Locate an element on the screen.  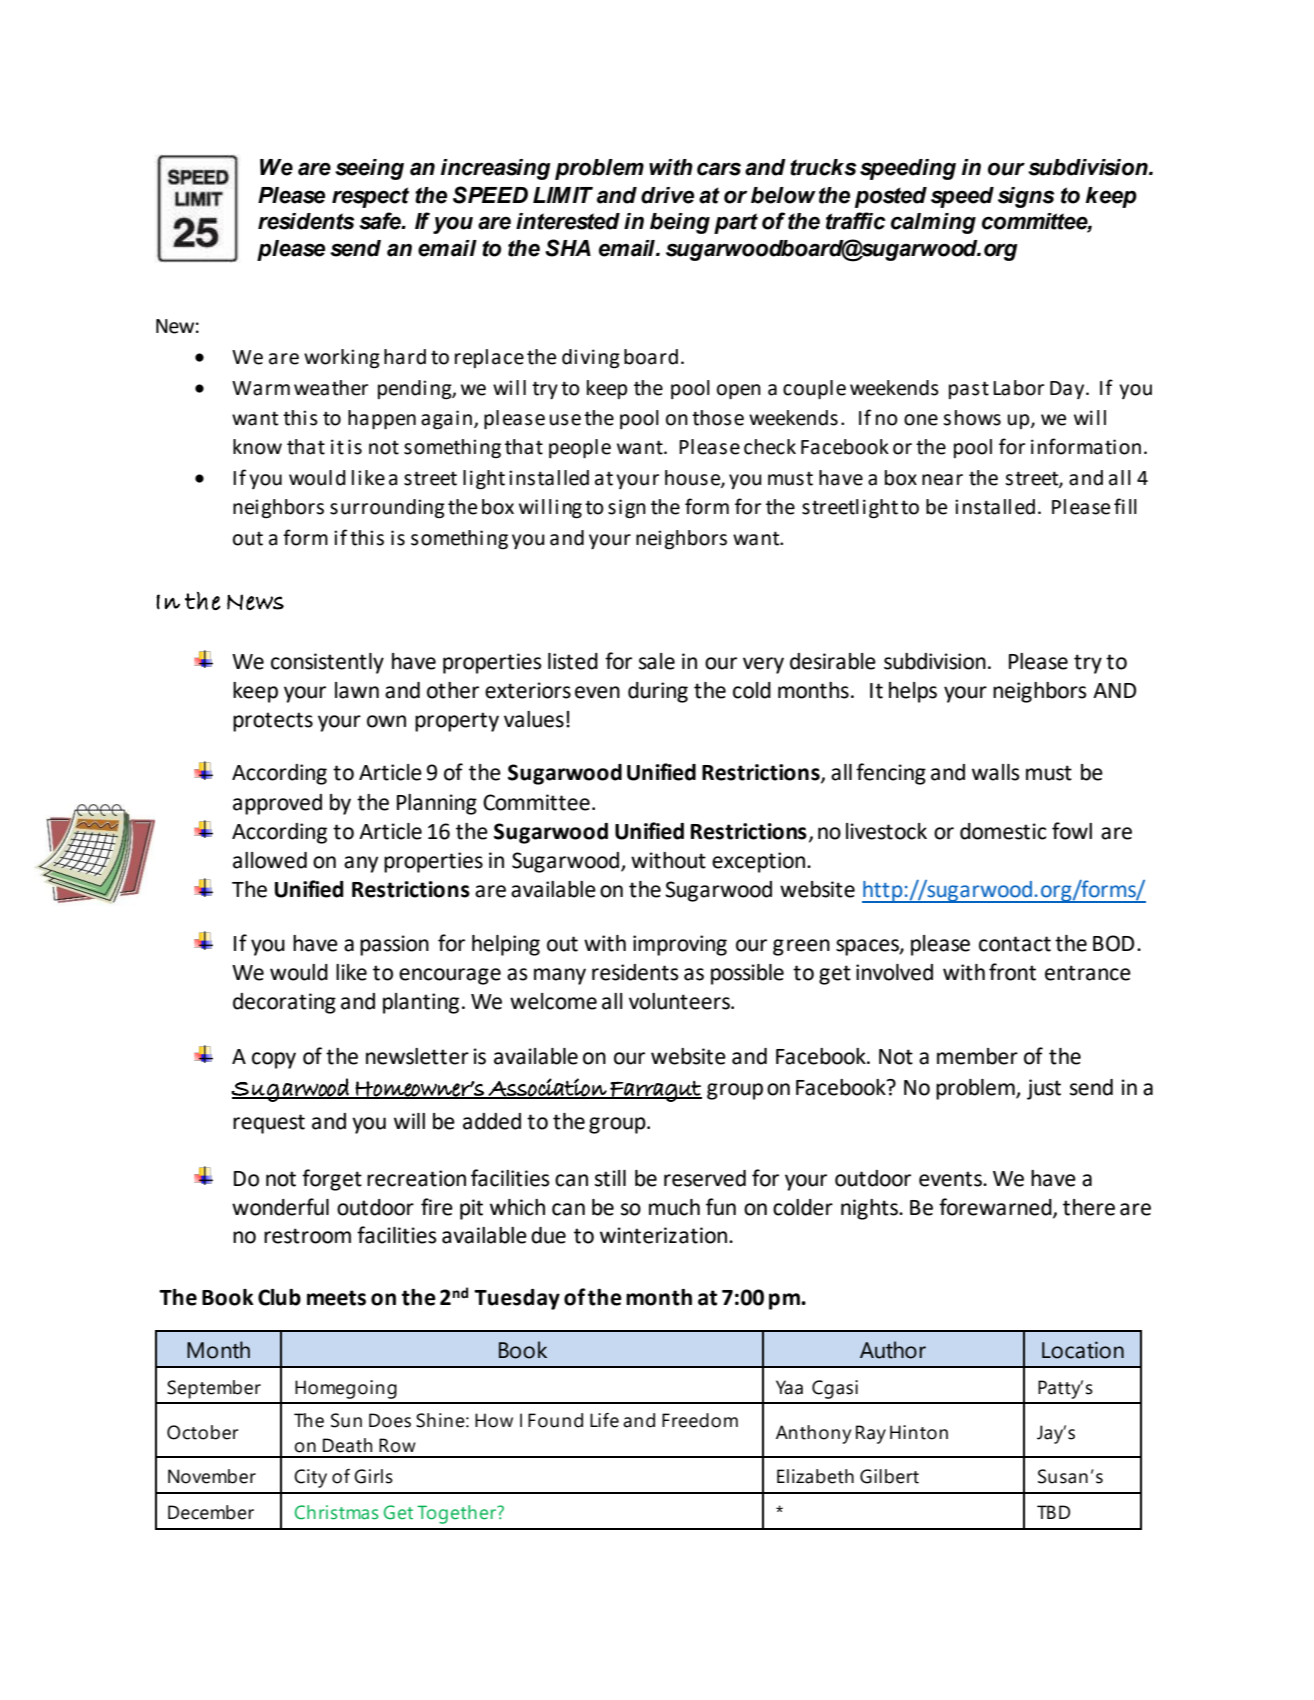
City is located at coordinates (310, 1478).
